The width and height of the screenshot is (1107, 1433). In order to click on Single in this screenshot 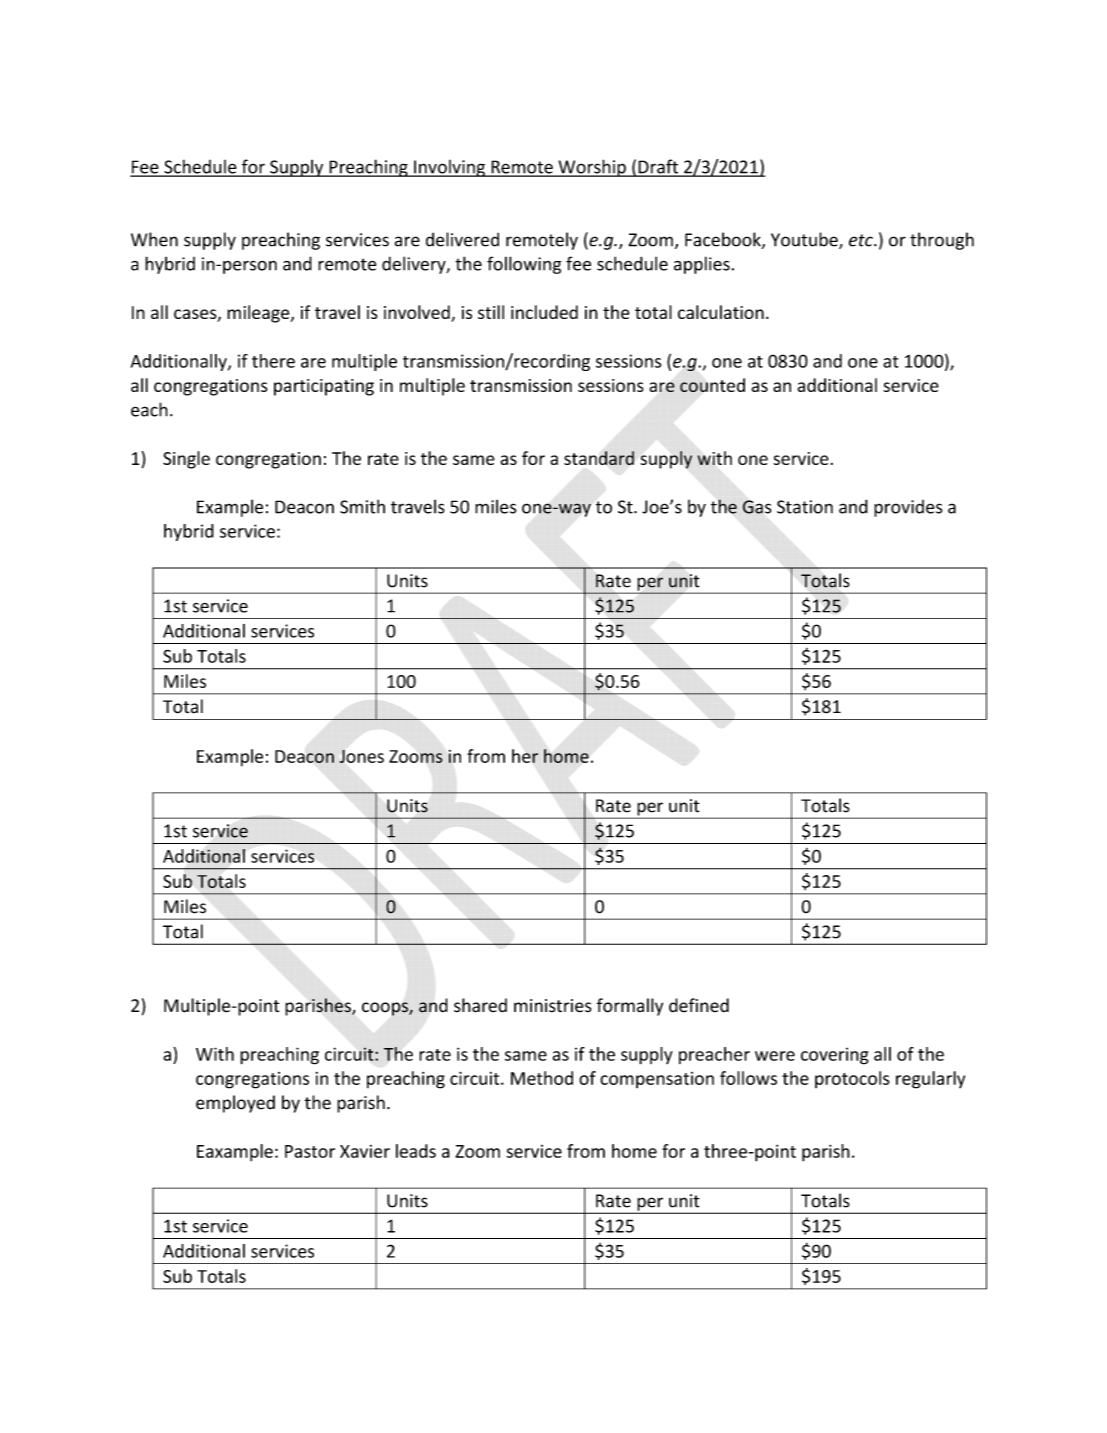, I will do `click(186, 460)`.
